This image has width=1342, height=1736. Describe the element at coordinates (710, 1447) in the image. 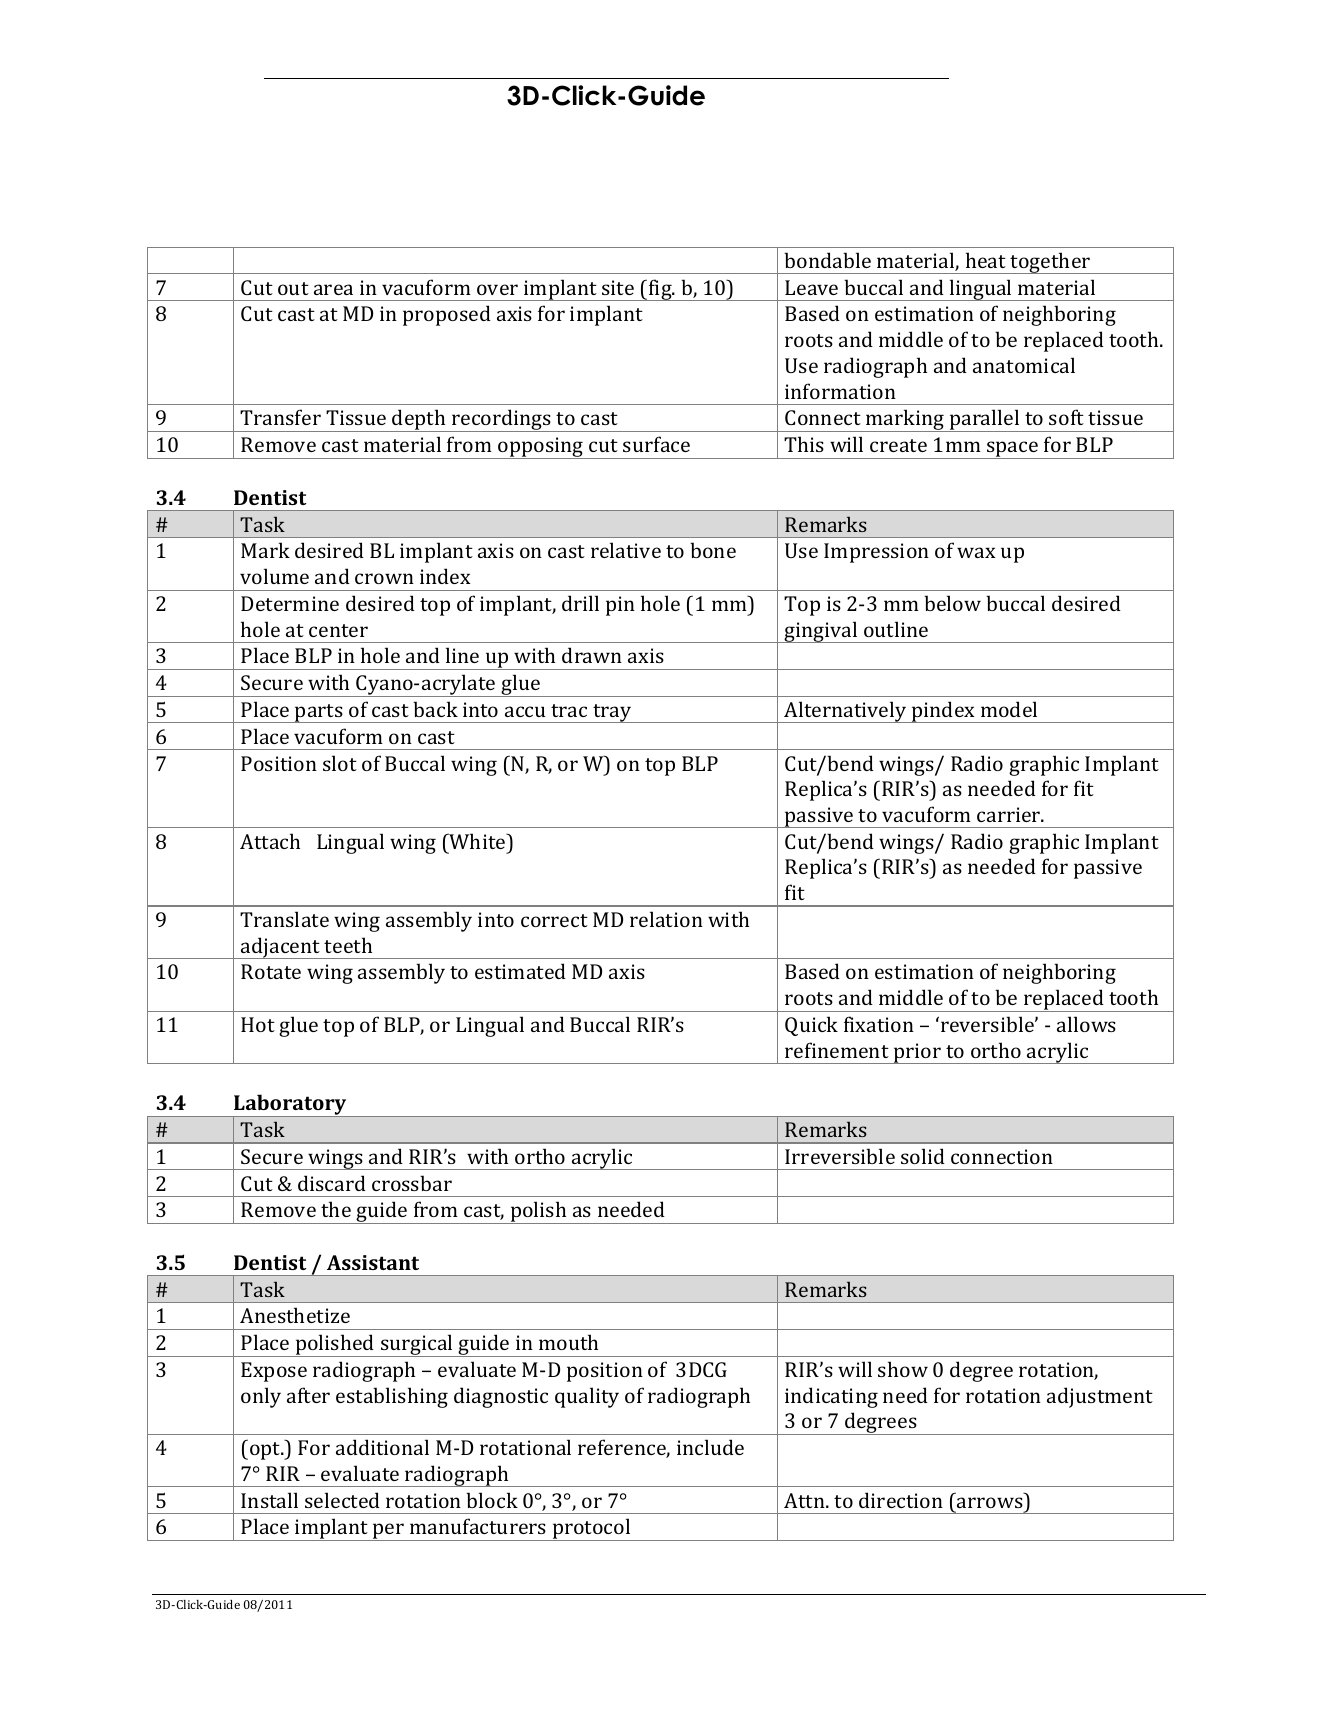

I see `include` at that location.
